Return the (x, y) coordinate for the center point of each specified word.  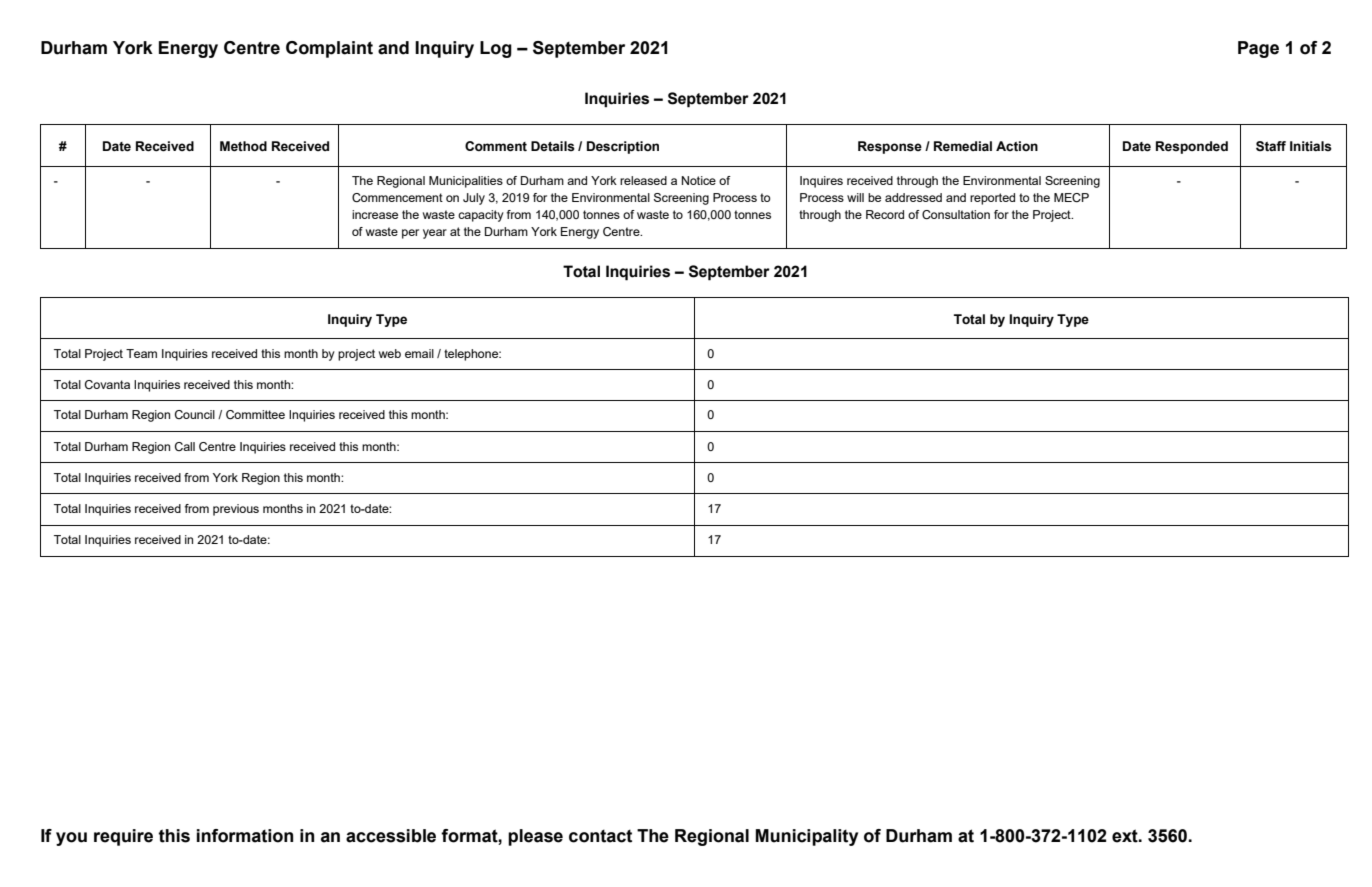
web (390, 353)
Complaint (329, 49)
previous (236, 510)
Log (496, 49)
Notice (699, 180)
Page (1258, 49)
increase (375, 214)
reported (992, 199)
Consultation (956, 214)
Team (141, 353)
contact (600, 836)
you (71, 839)
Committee (255, 414)
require (123, 837)
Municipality (806, 837)
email (419, 353)
